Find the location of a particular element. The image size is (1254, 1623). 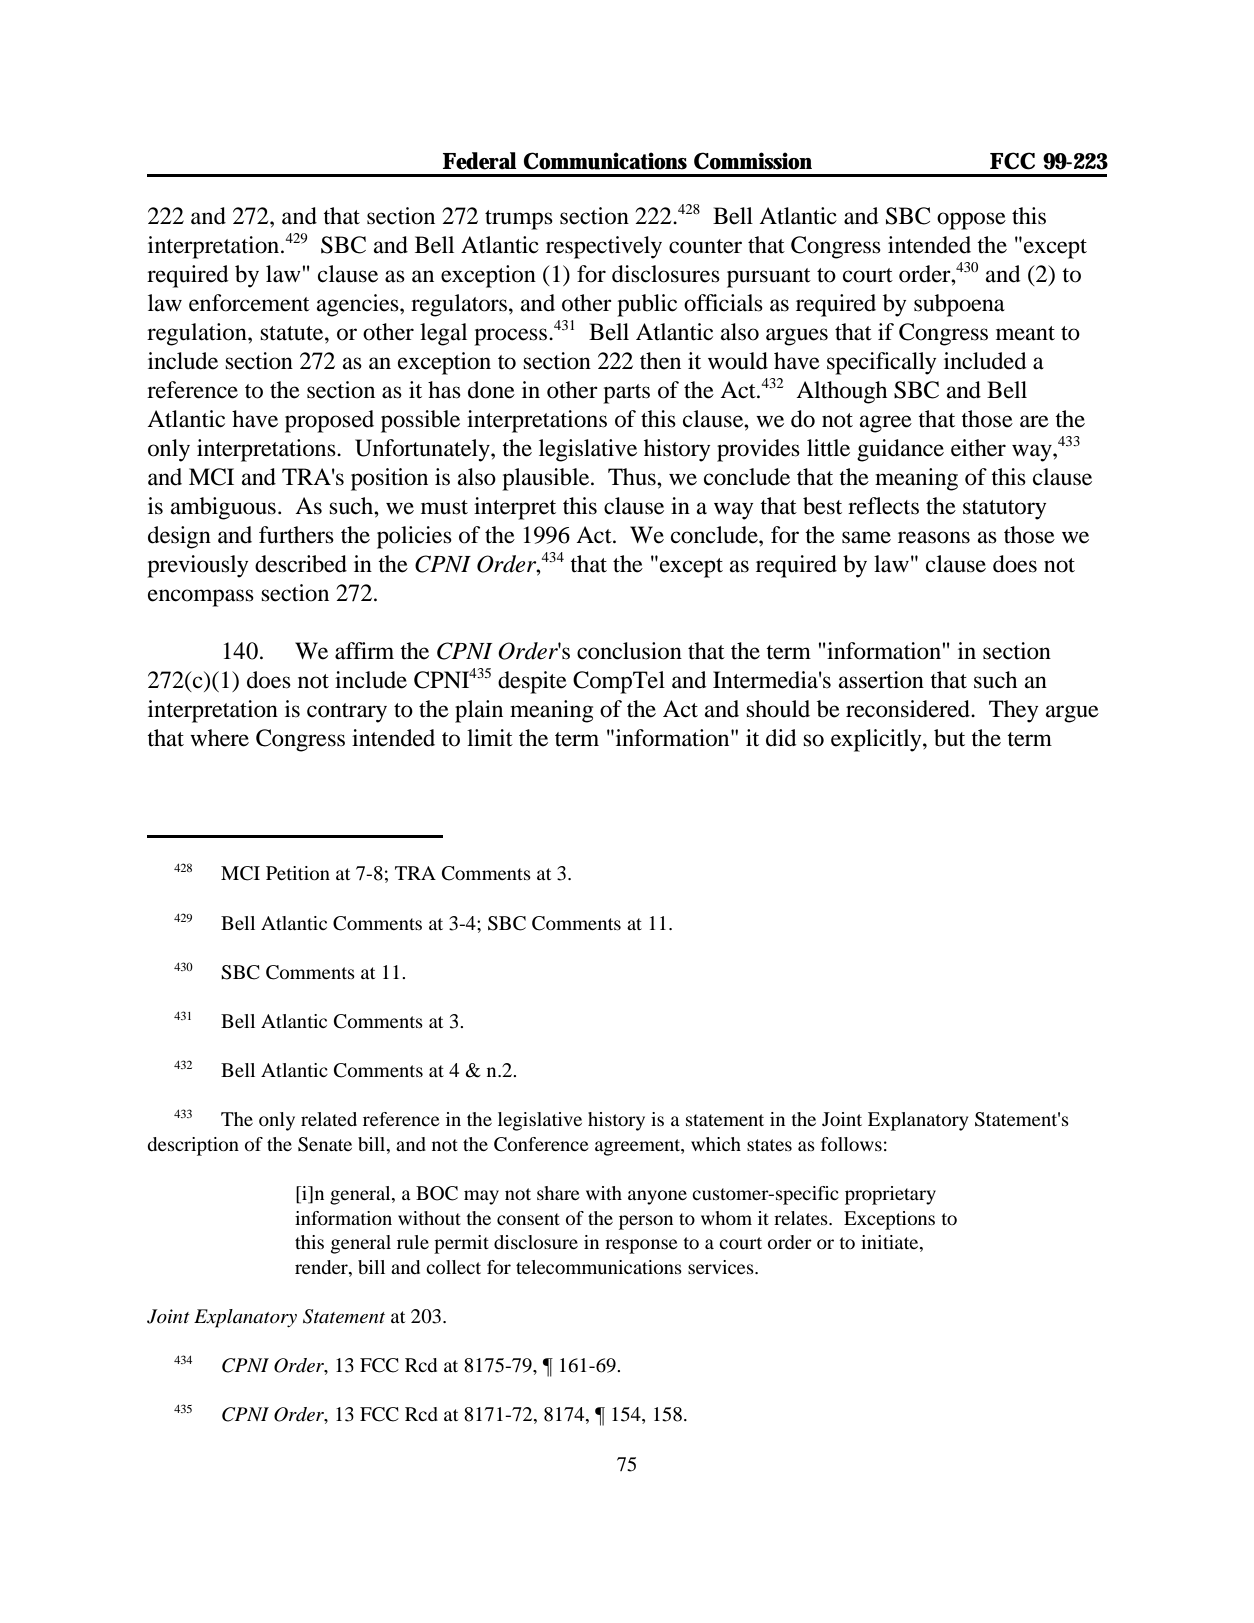

reconsidered is located at coordinates (909, 709).
